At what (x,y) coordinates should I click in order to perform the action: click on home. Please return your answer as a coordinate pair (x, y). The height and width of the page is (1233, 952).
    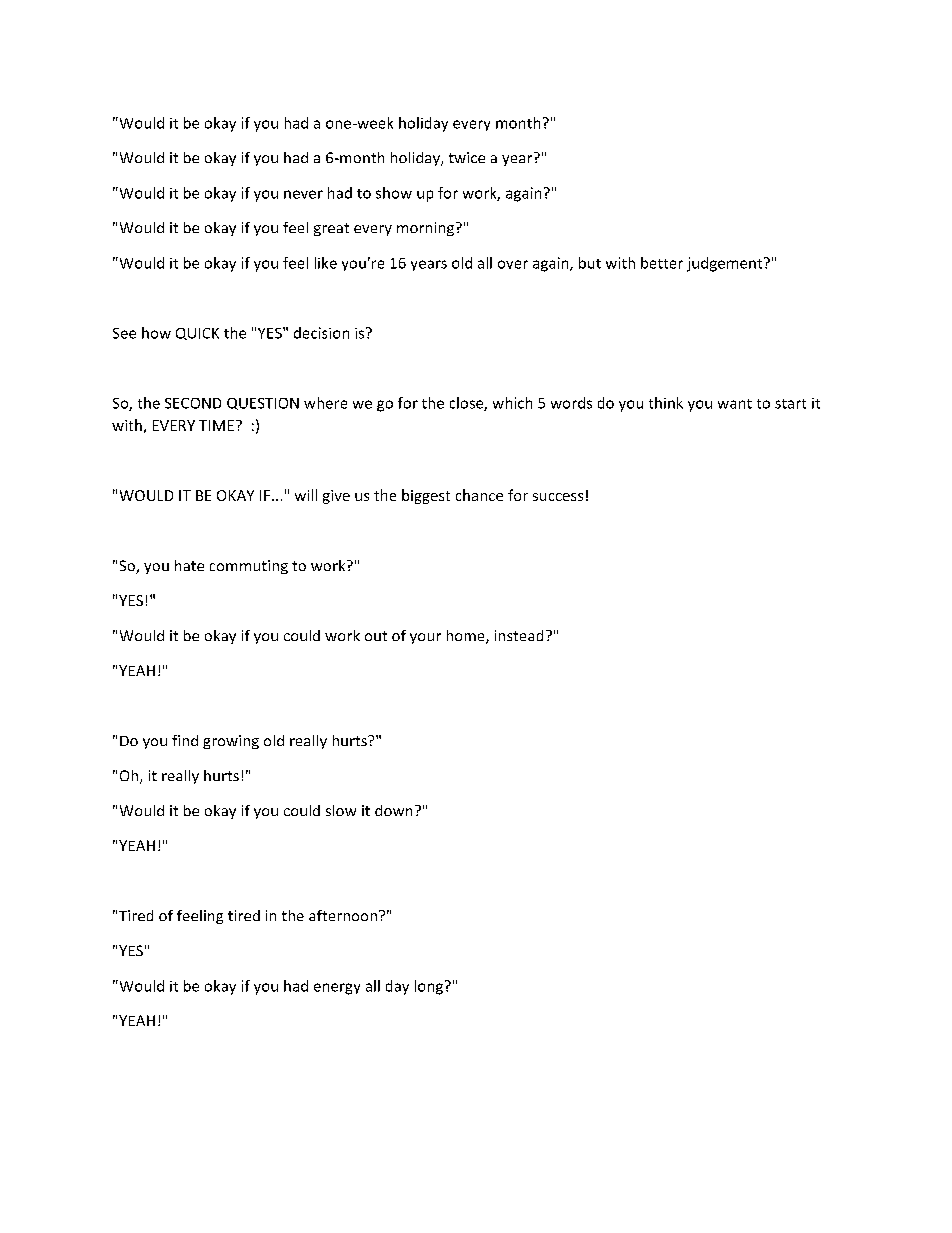
    Looking at the image, I should click on (467, 637).
